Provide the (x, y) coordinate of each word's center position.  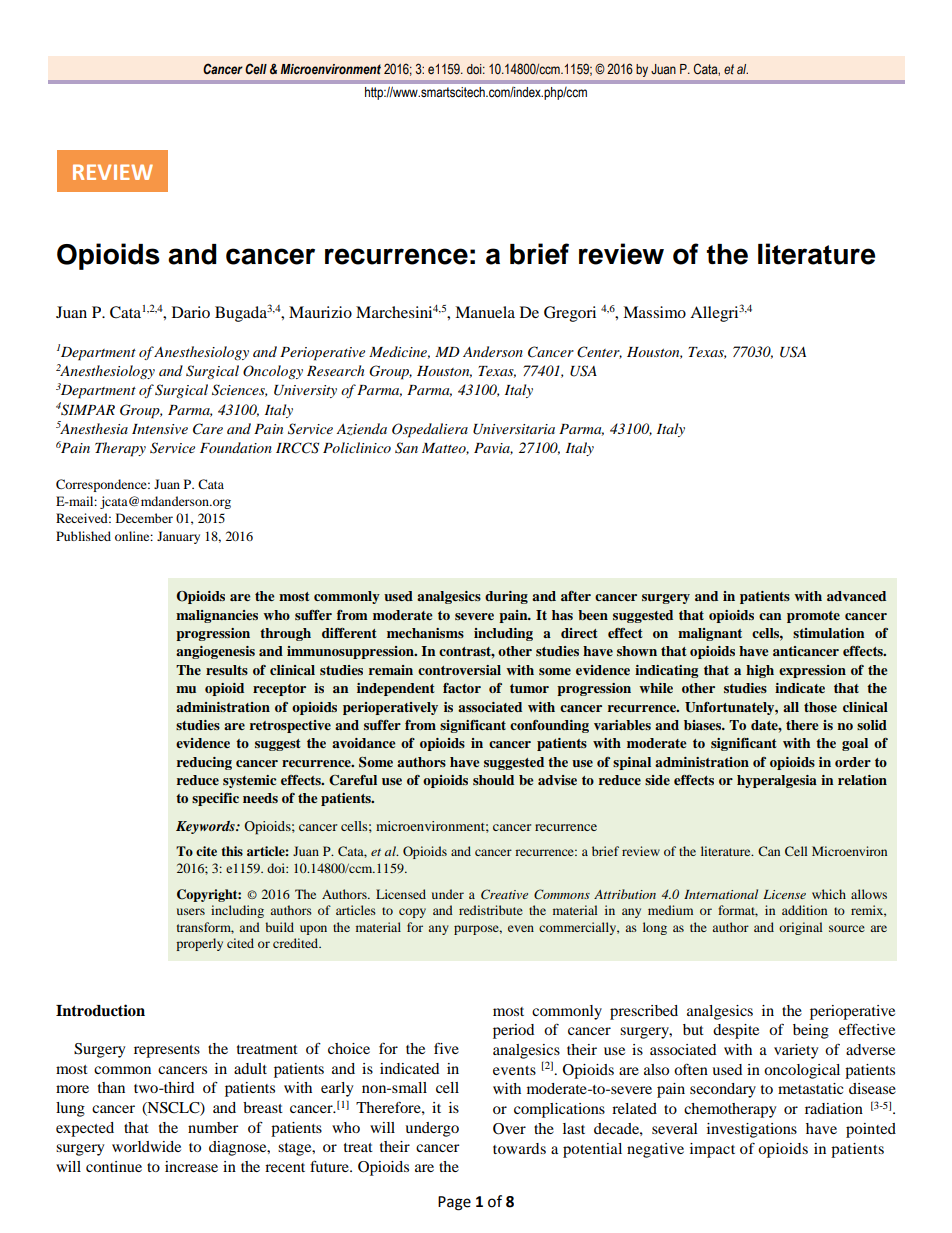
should (493, 780)
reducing (204, 763)
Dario (191, 312)
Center (599, 352)
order (853, 762)
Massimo (654, 312)
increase (191, 1166)
